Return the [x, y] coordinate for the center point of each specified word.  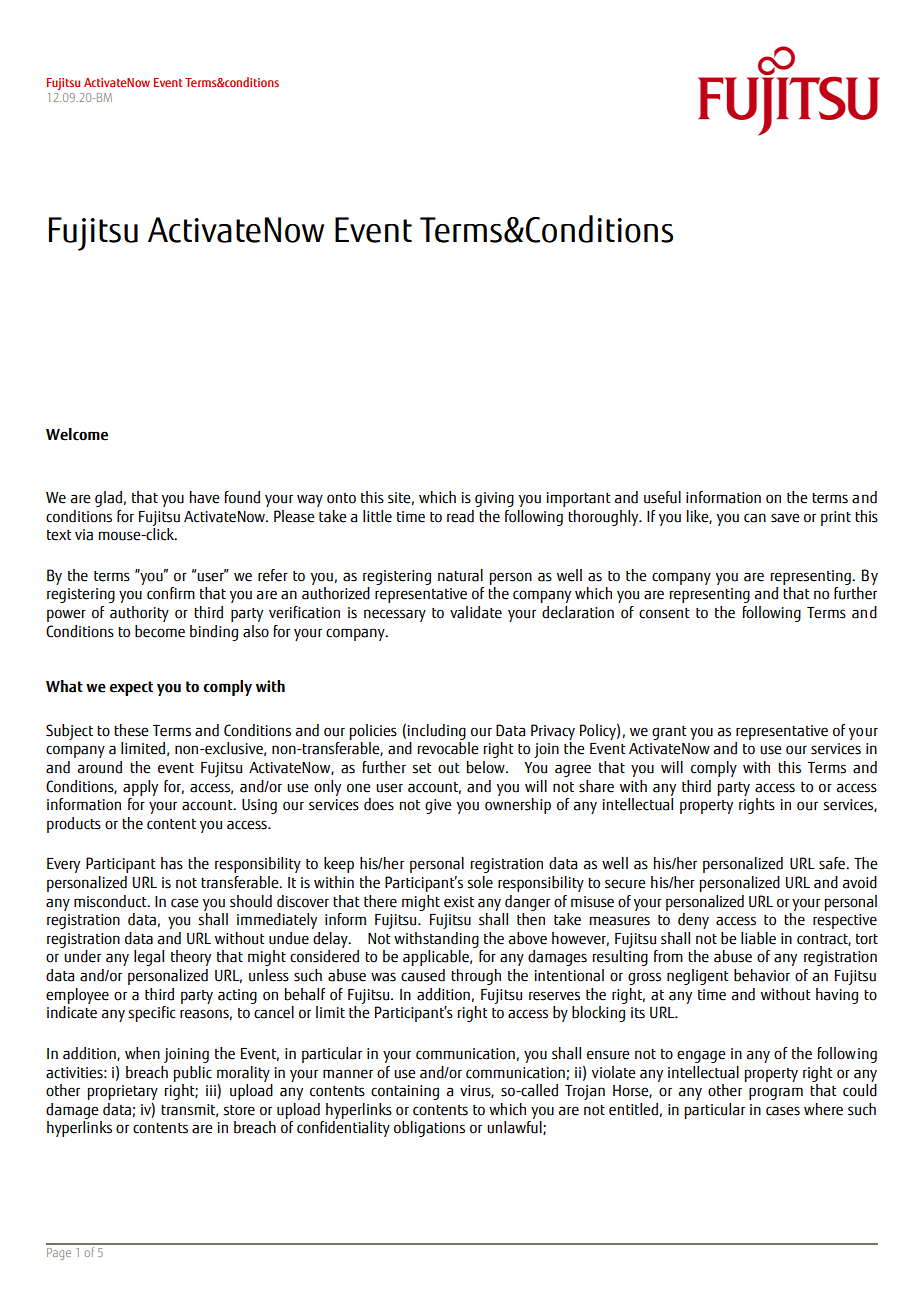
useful [662, 497]
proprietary [123, 1092]
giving [494, 499]
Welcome [77, 434]
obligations [429, 1129]
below [487, 767]
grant [669, 733]
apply [140, 788]
